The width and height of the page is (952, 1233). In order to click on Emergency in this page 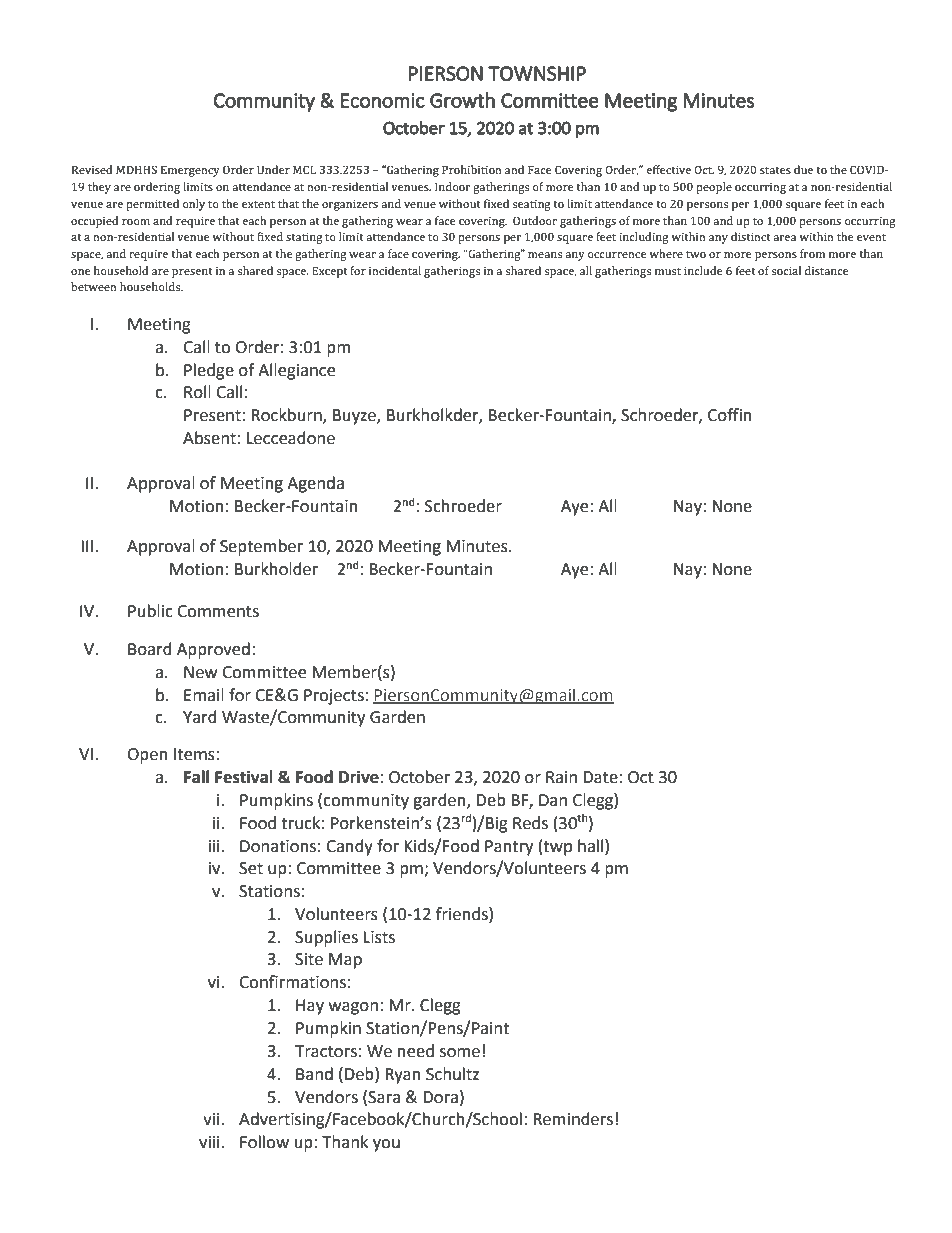, I will do `click(190, 171)`.
